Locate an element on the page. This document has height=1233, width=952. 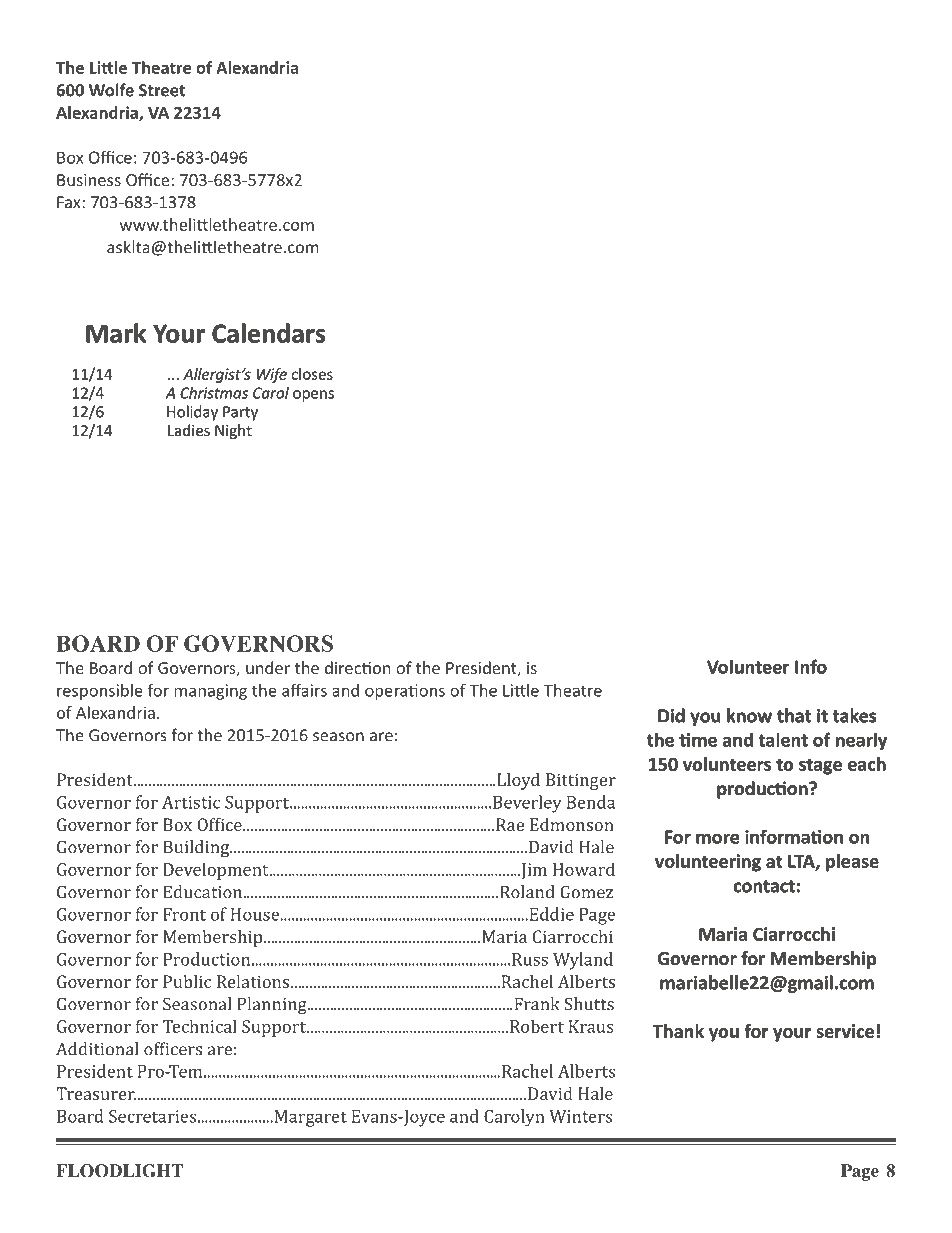
Thank is located at coordinates (678, 1031).
